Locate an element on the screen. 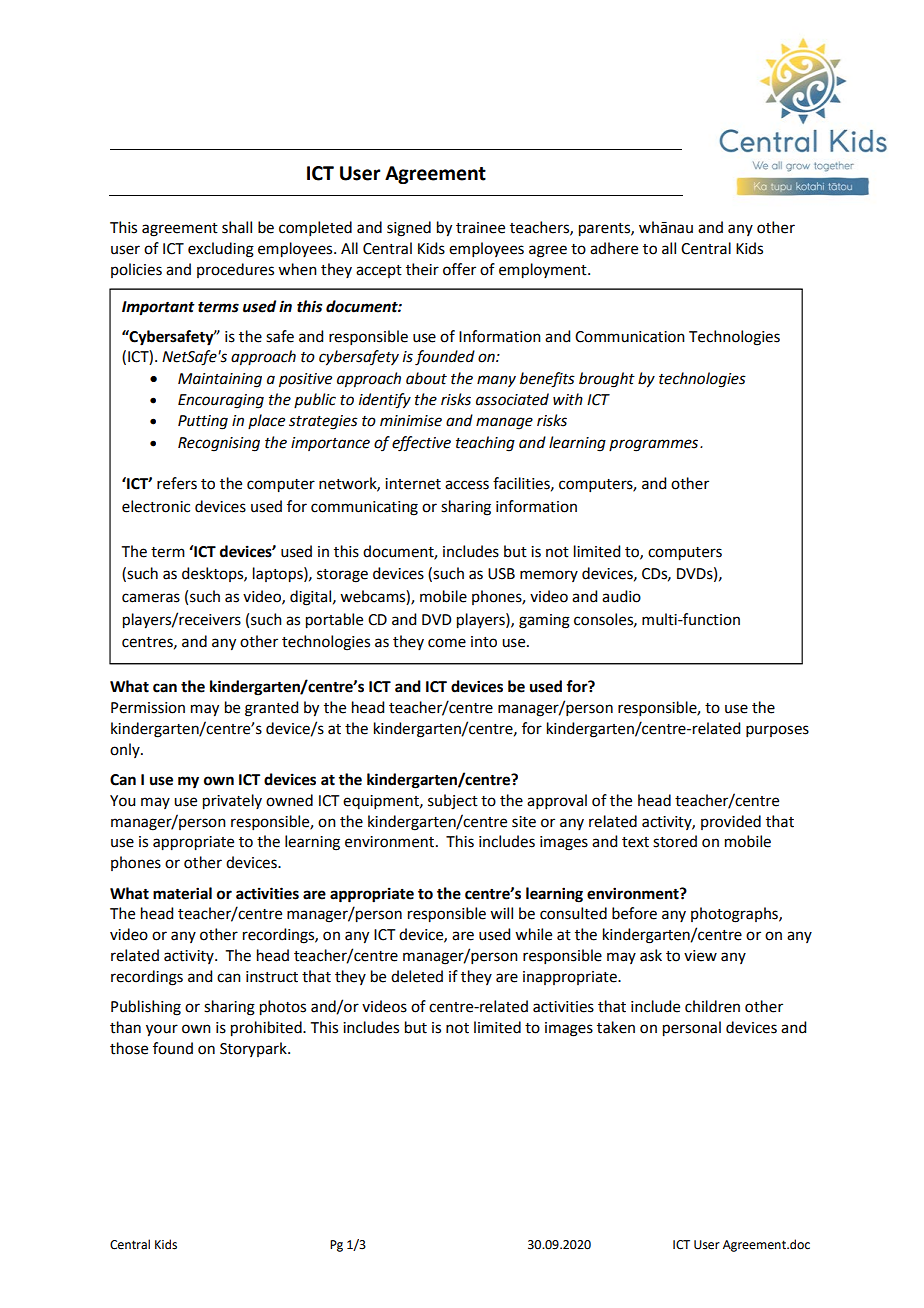 This screenshot has height=1308, width=924. come is located at coordinates (447, 643).
